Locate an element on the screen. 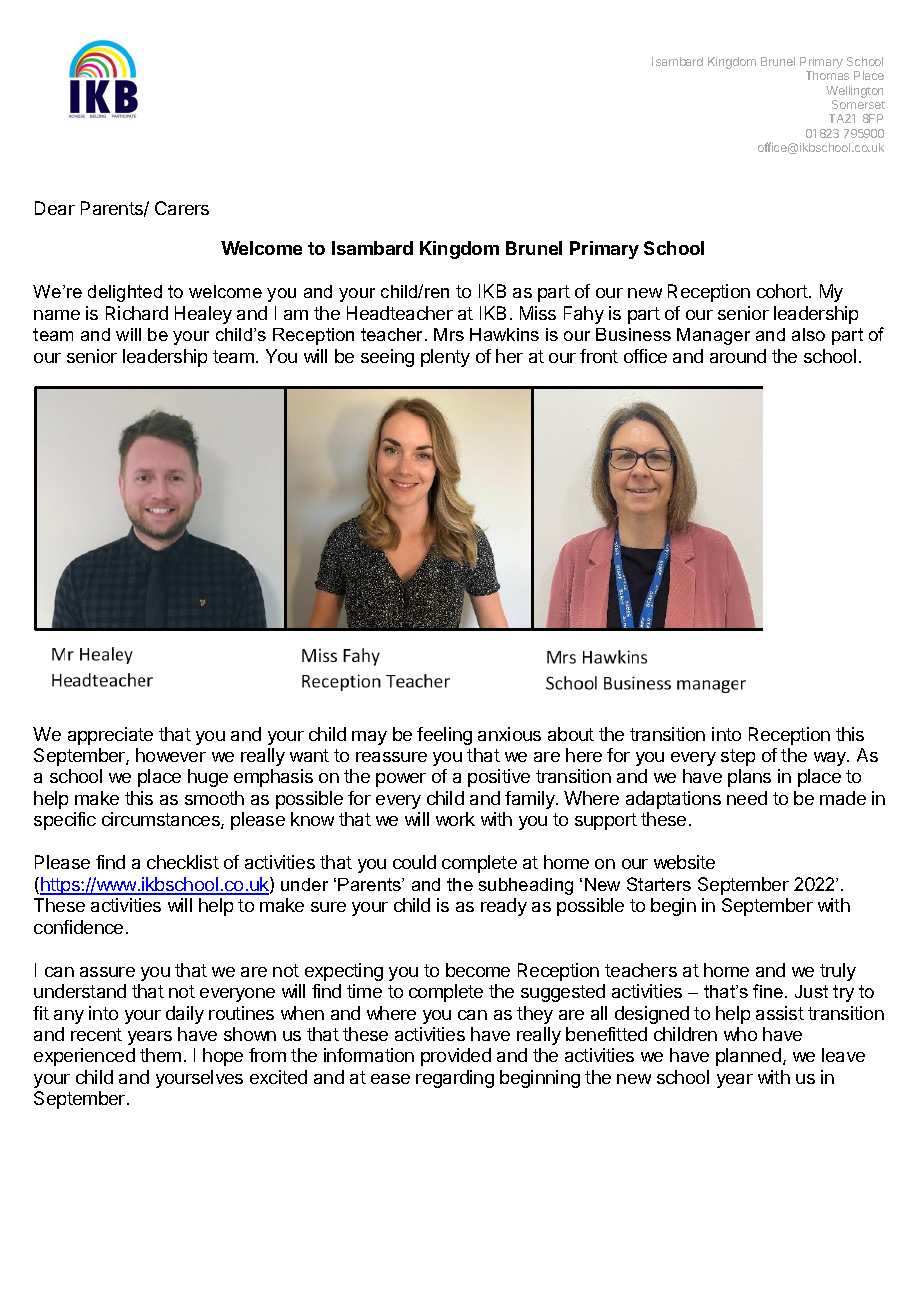 The width and height of the screenshot is (924, 1309). step is located at coordinates (738, 757).
